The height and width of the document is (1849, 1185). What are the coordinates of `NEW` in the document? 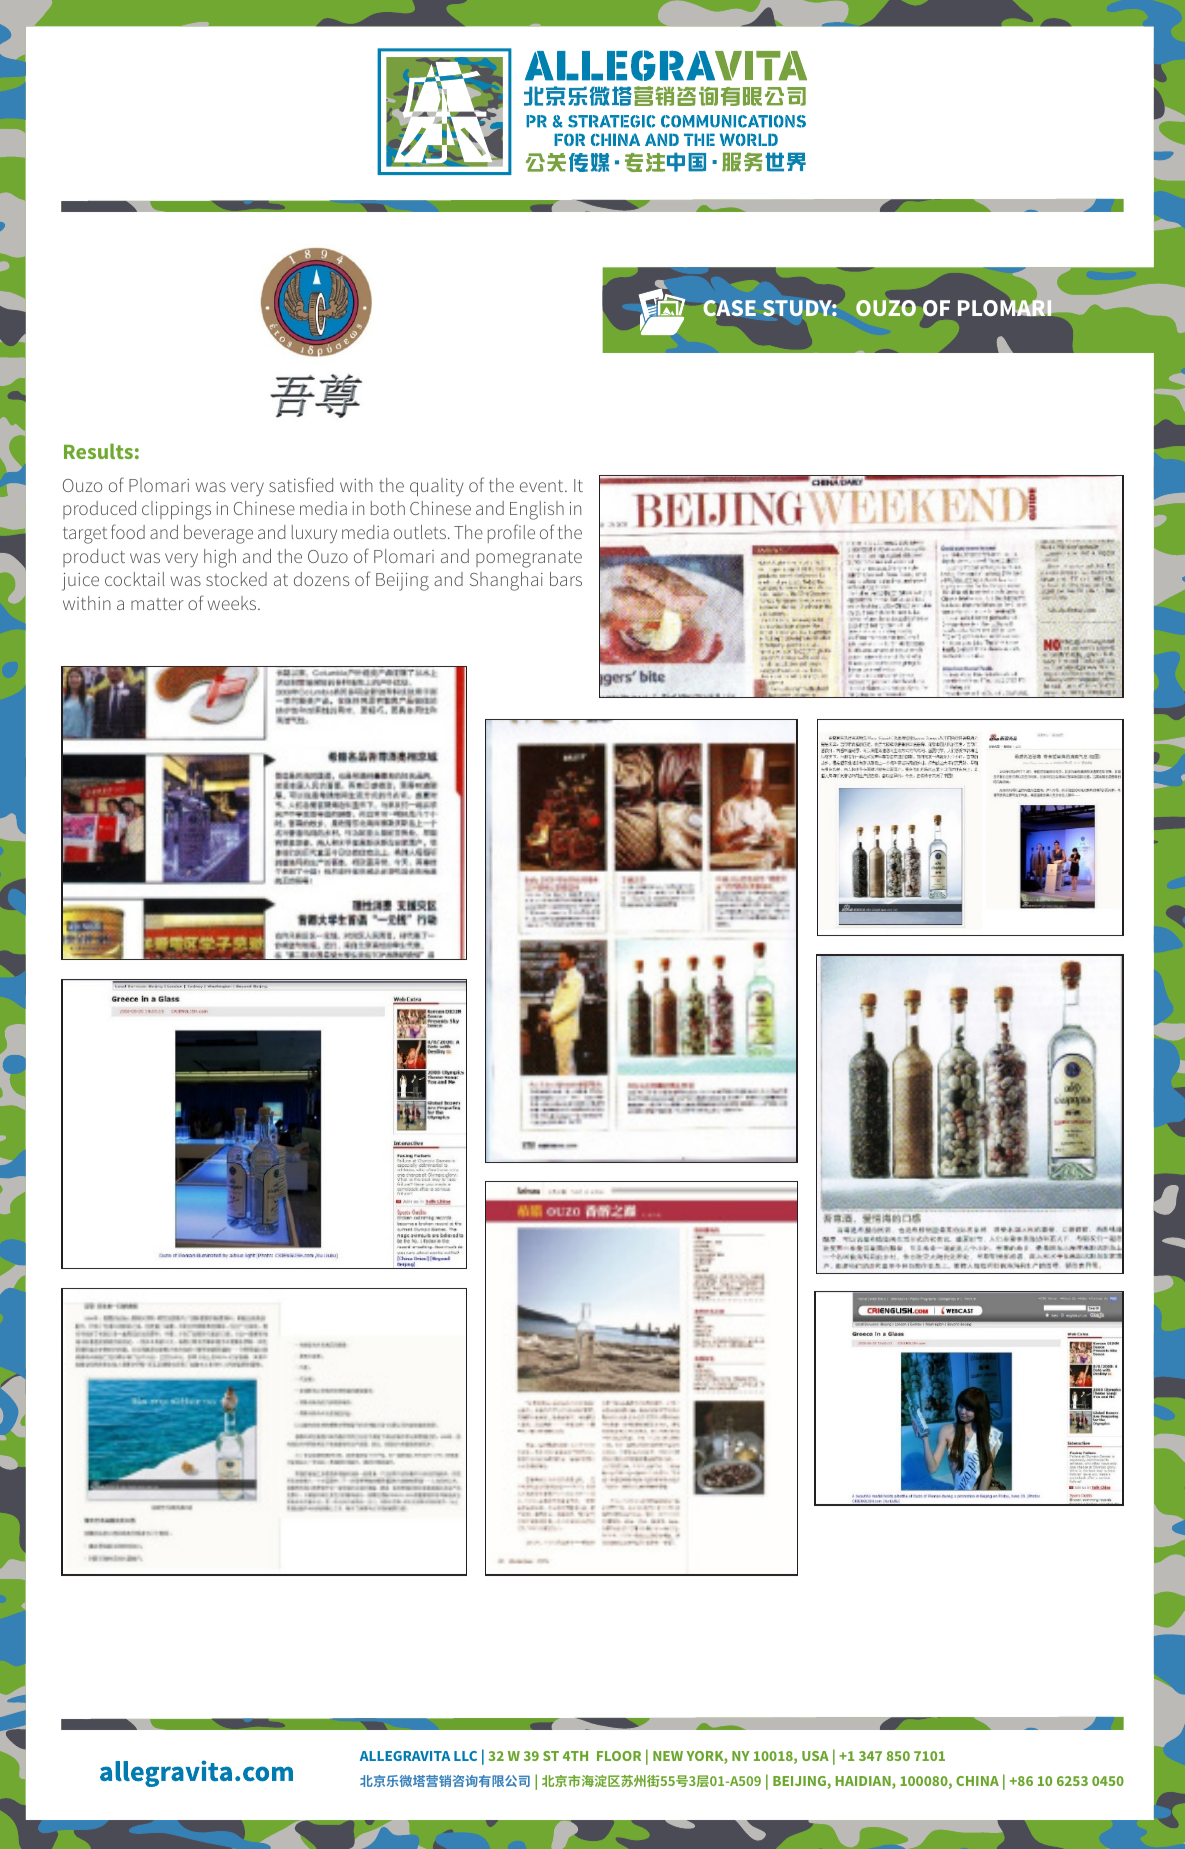 It's located at (668, 1756).
